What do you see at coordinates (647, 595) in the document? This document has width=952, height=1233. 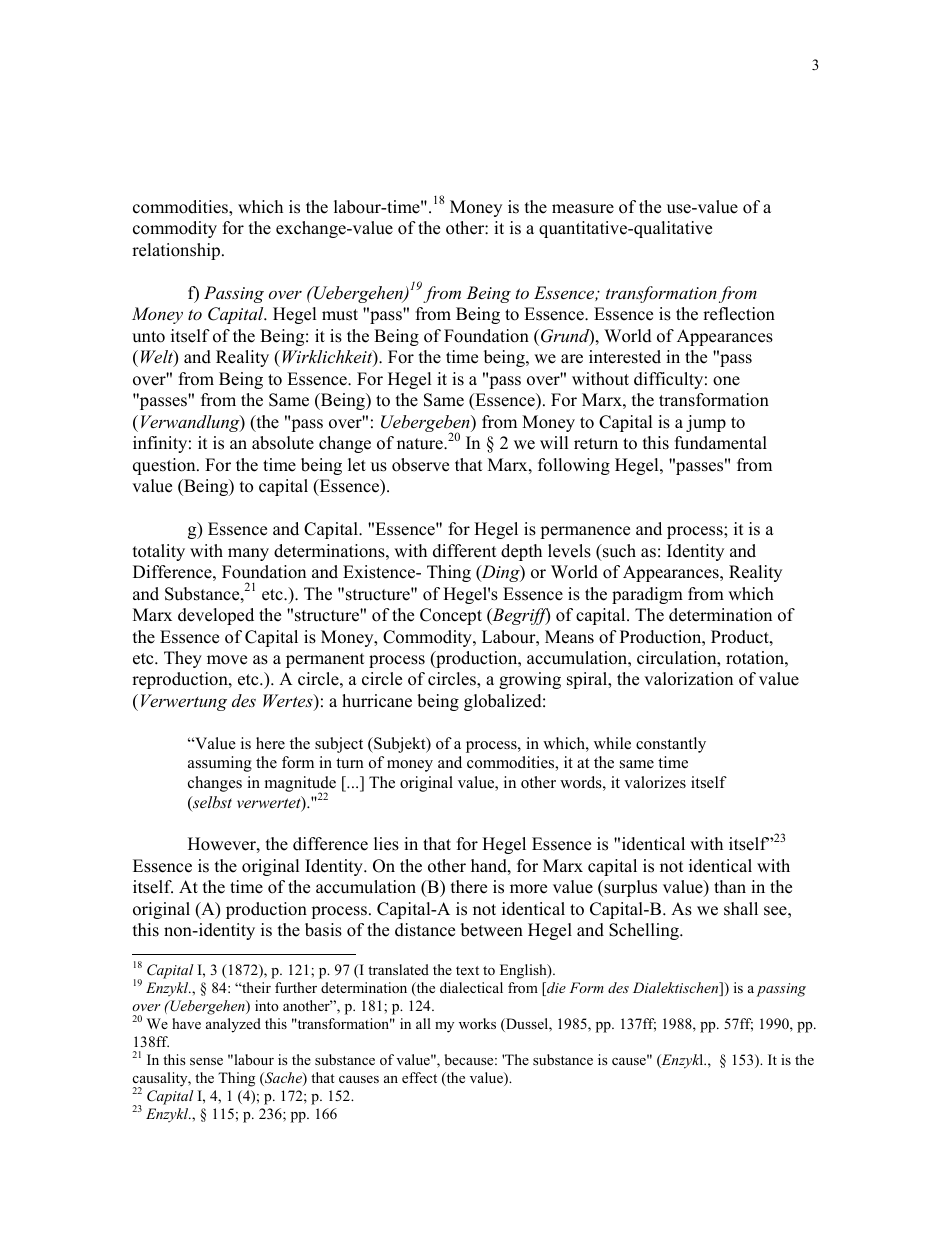 I see `paradigm` at bounding box center [647, 595].
